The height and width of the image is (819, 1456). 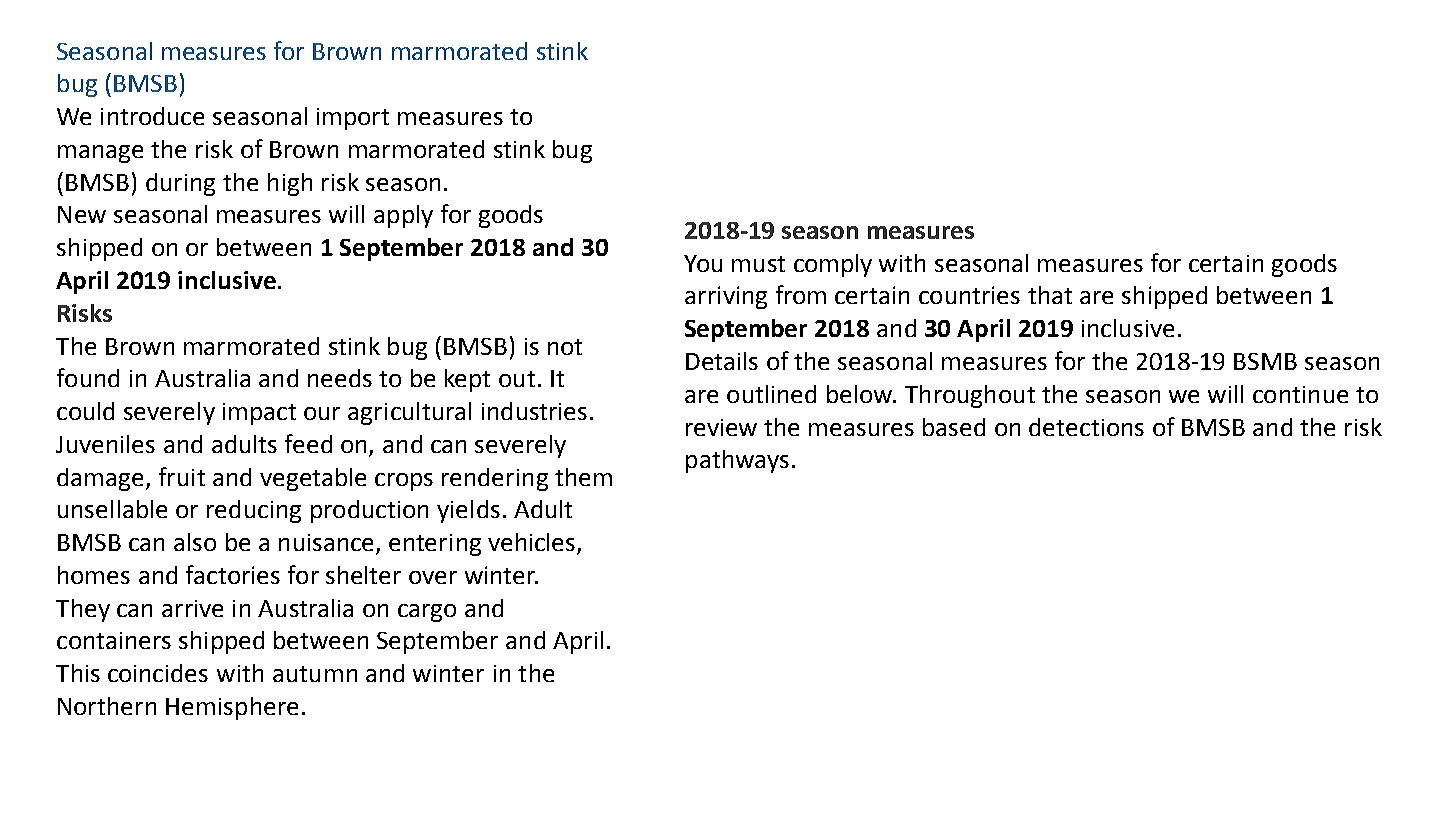 What do you see at coordinates (315, 674) in the image?
I see `autumn` at bounding box center [315, 674].
